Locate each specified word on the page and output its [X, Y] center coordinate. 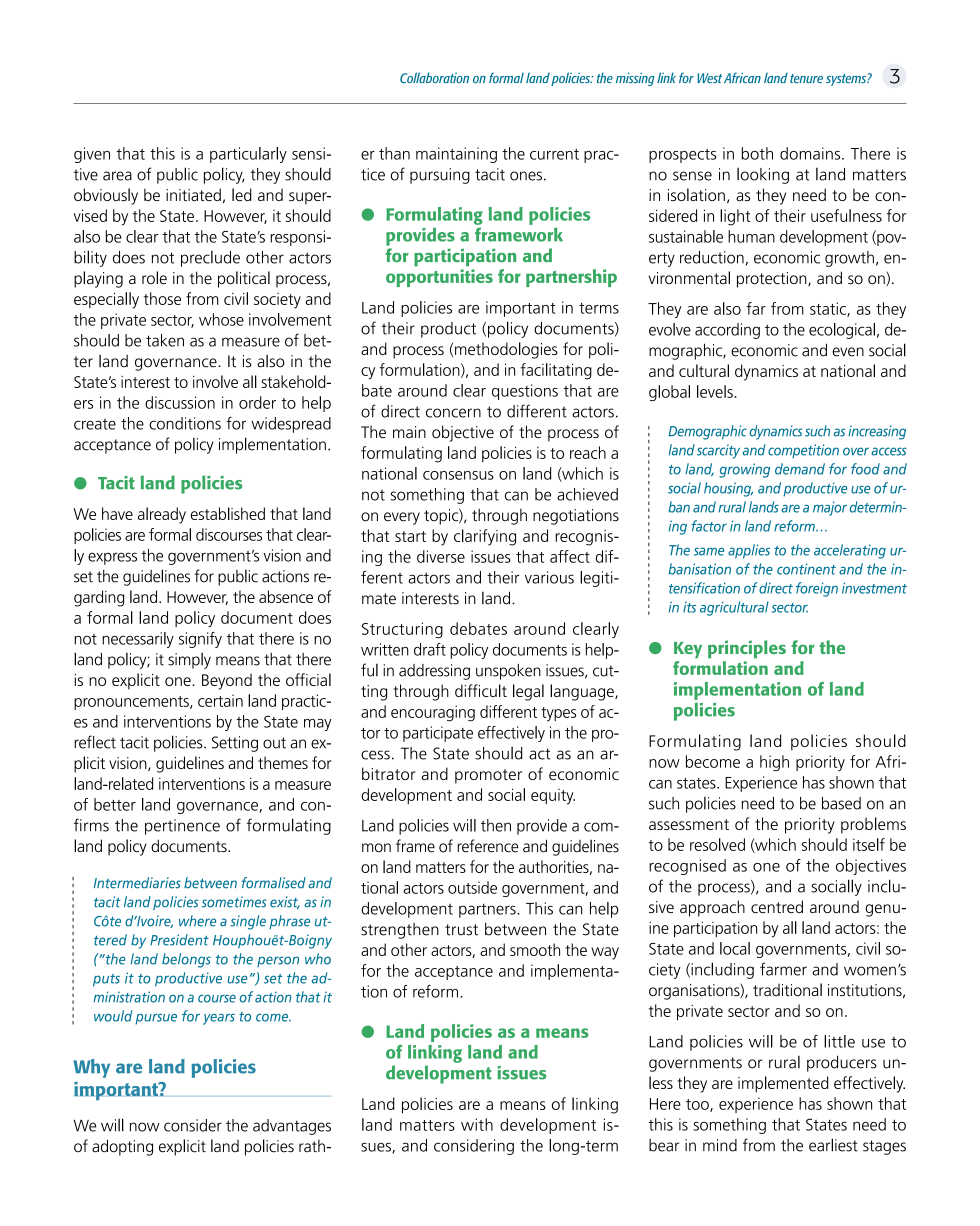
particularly [248, 155]
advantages [292, 1127]
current [554, 154]
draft [430, 649]
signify [200, 640]
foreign [817, 589]
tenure [806, 78]
